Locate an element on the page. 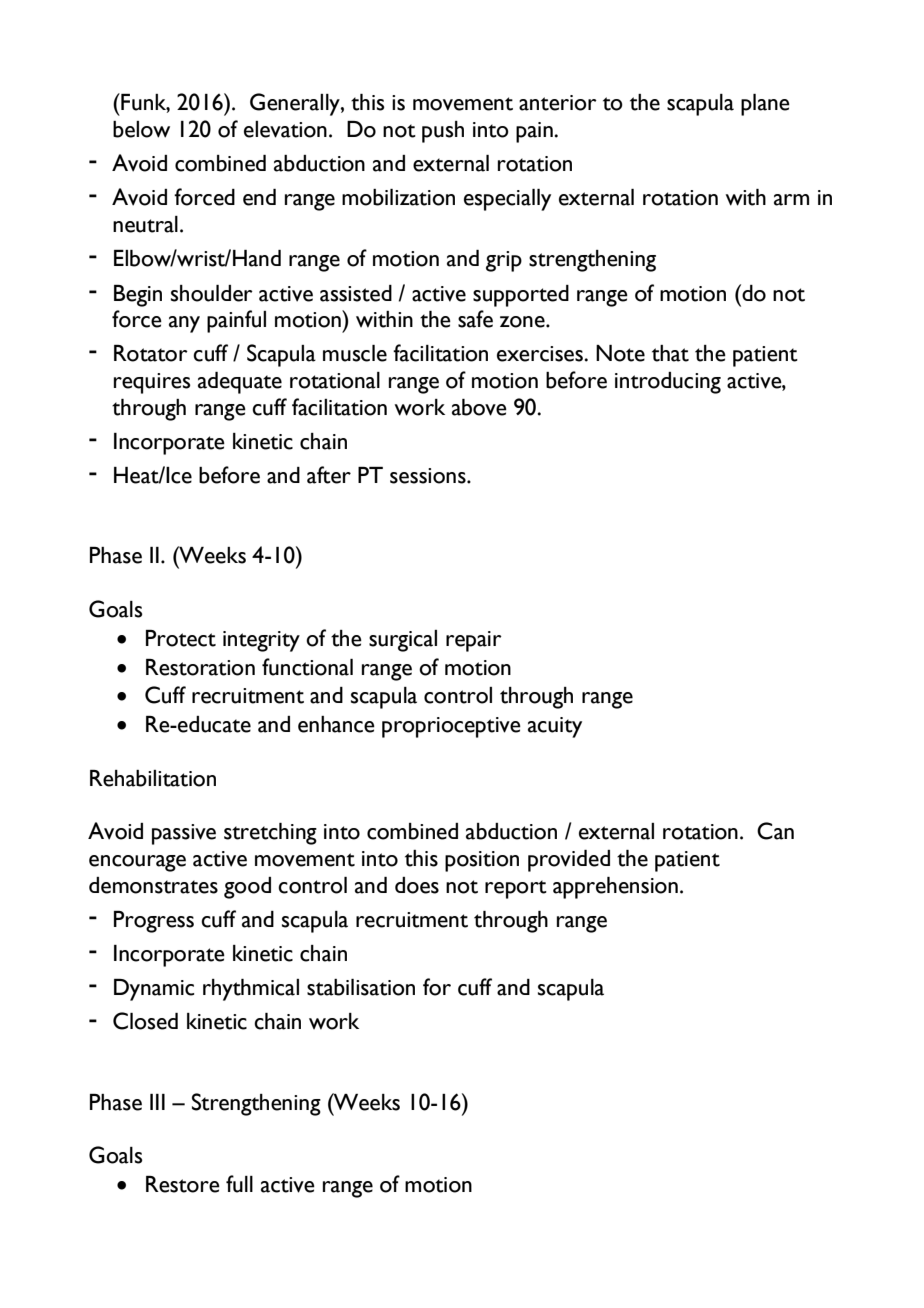 The height and width of the document is (1308, 924). elevation is located at coordinates (285, 129).
